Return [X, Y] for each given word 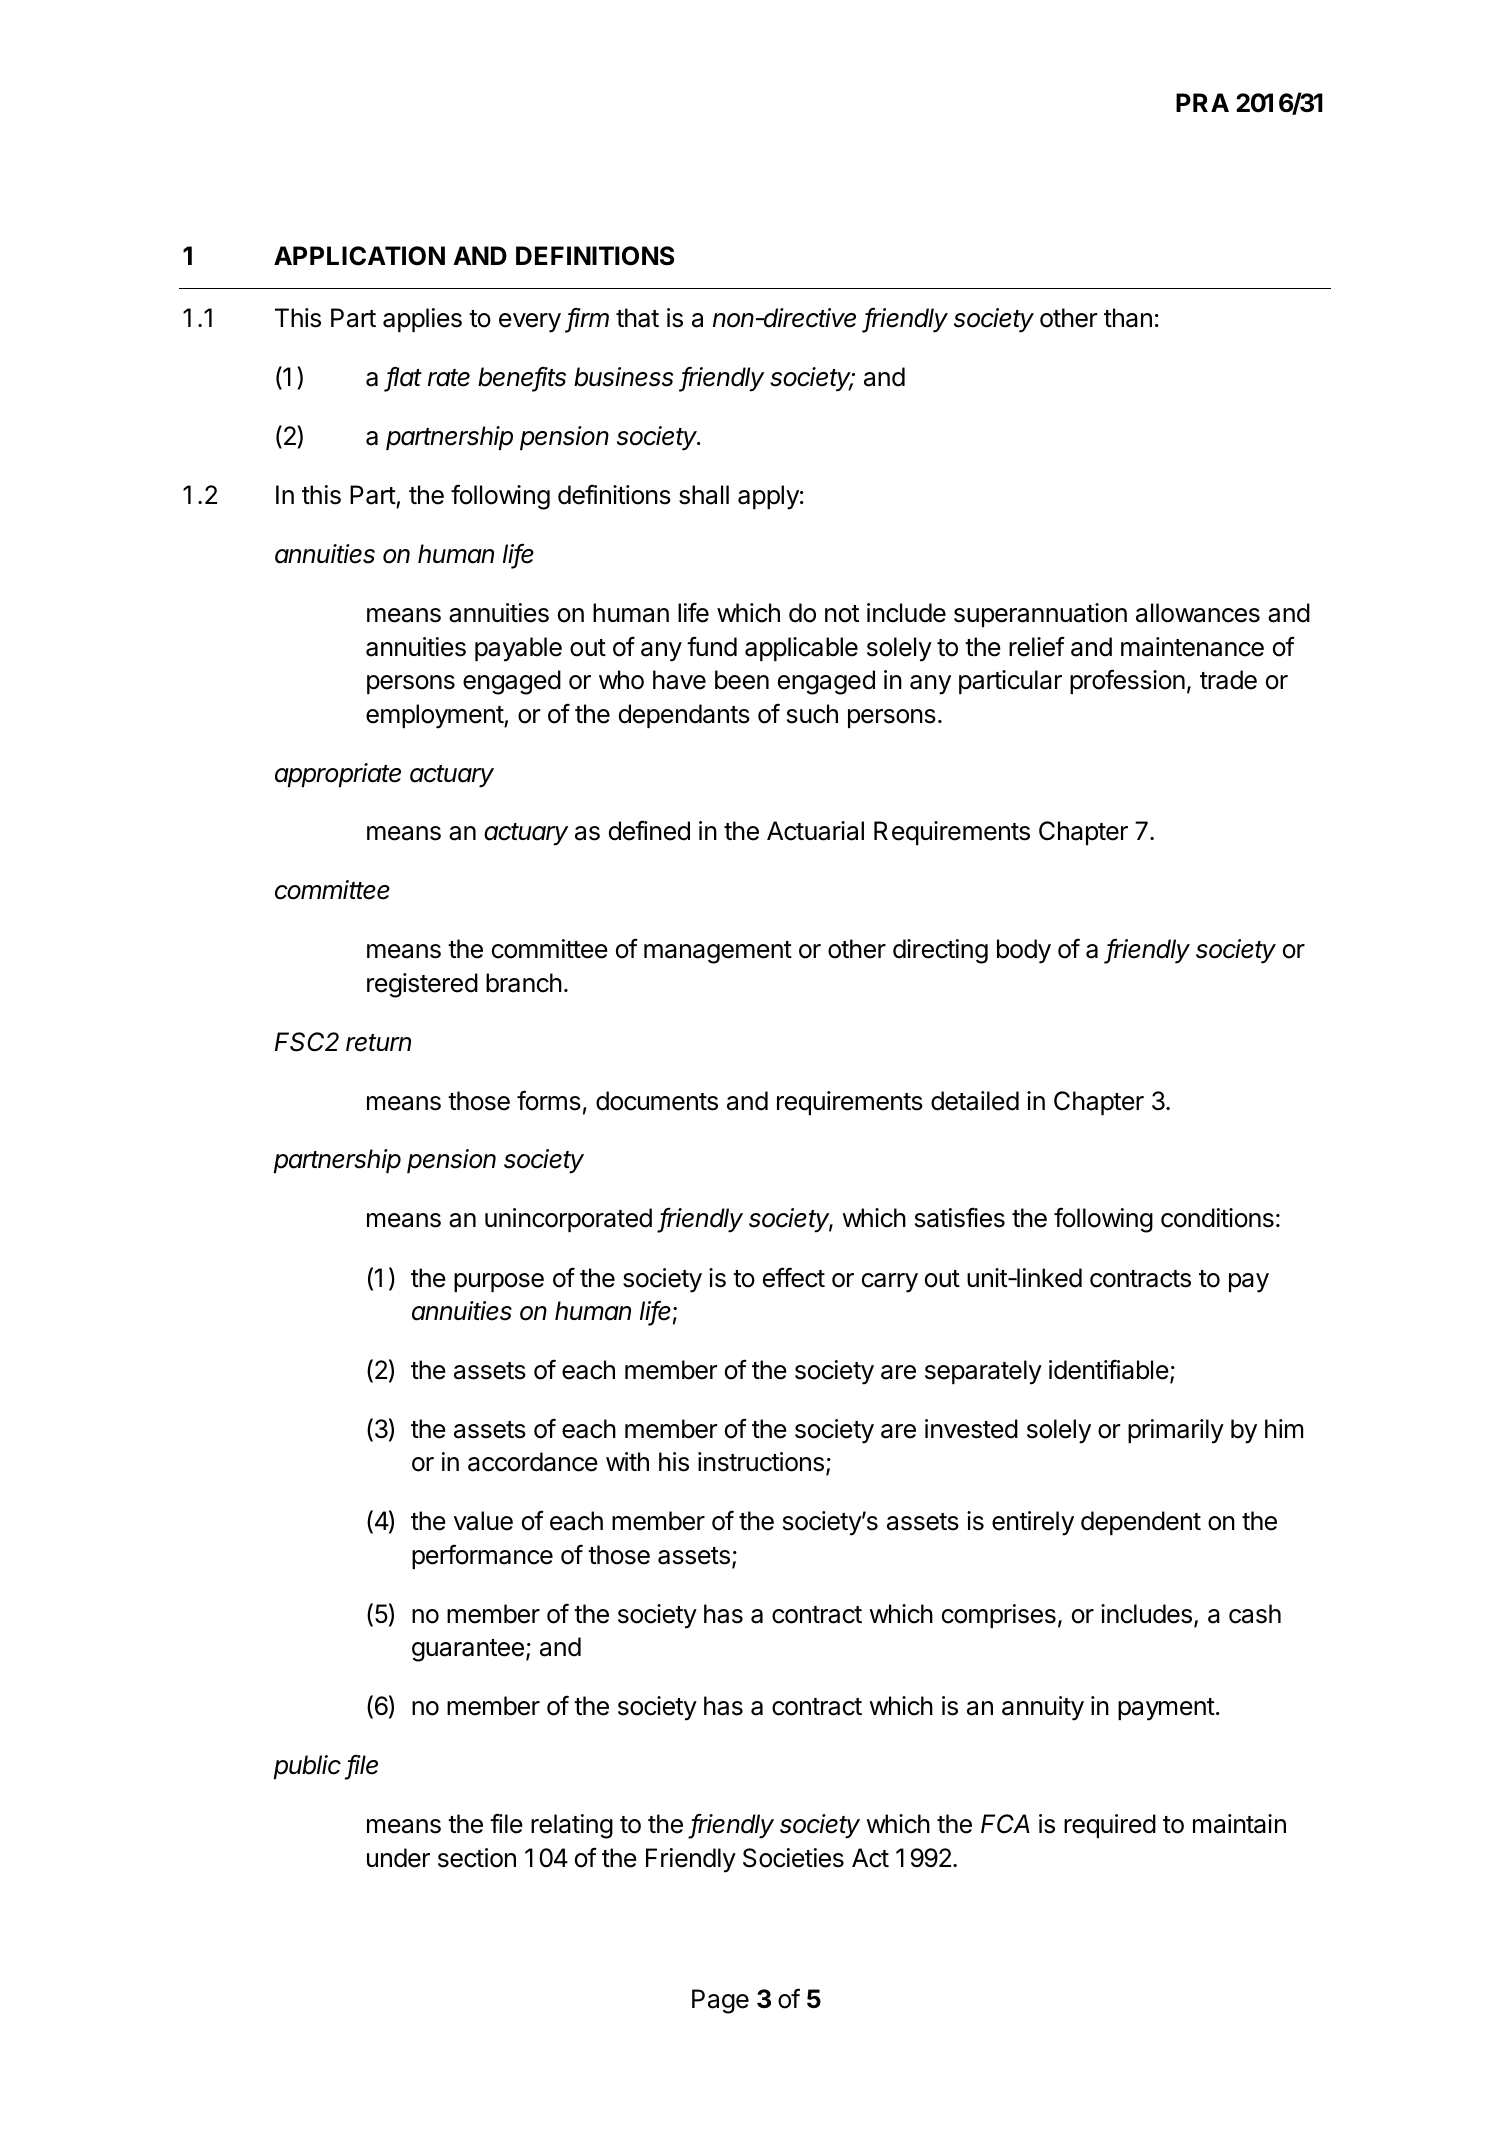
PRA [1202, 102]
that [637, 318]
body [1024, 951]
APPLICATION [359, 256]
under [398, 1858]
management [718, 952]
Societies [793, 1858]
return [378, 1043]
